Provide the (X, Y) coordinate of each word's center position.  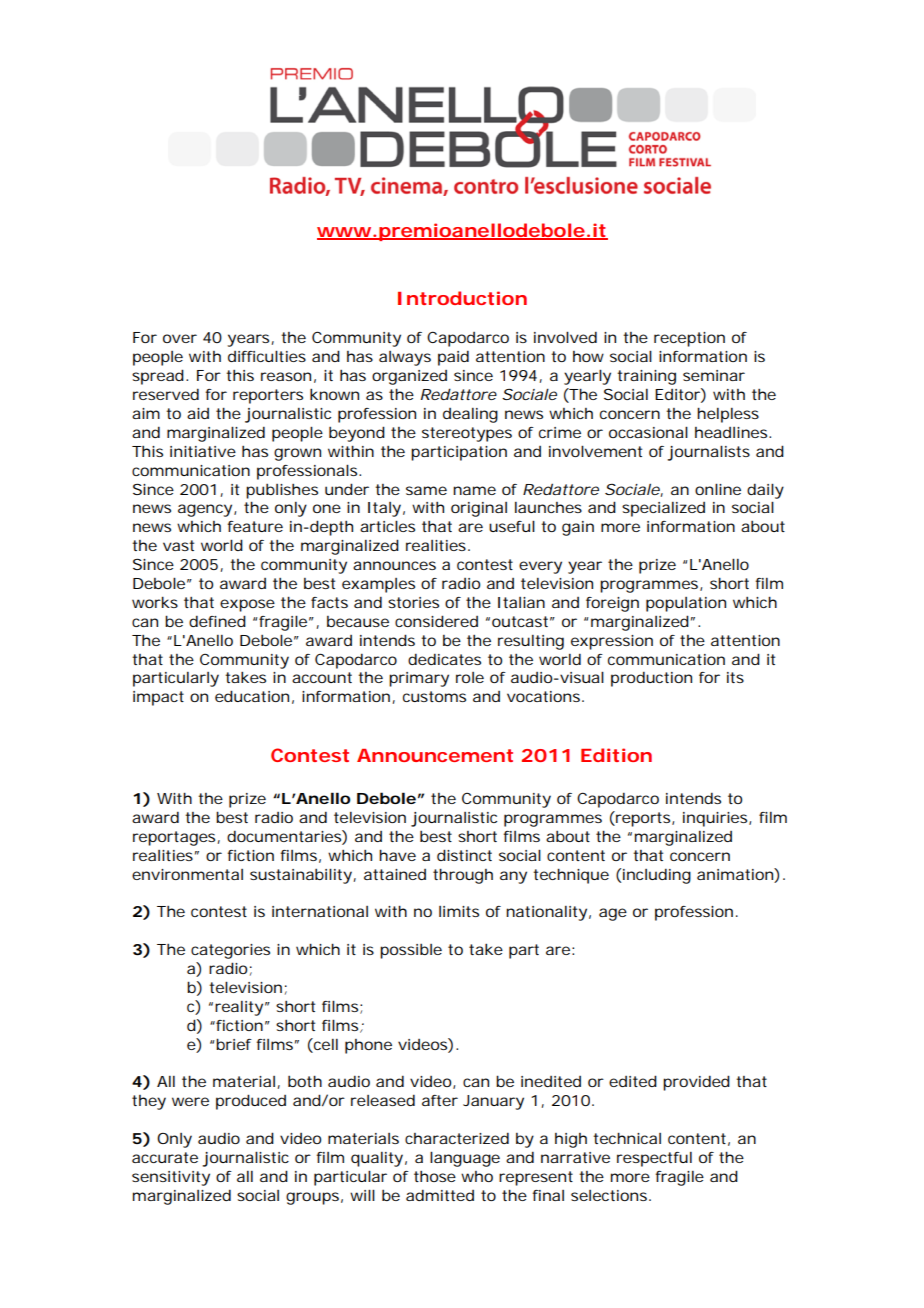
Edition (616, 755)
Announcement (435, 755)
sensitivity (171, 1178)
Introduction (462, 298)
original (479, 509)
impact (158, 698)
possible (411, 951)
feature (255, 526)
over (180, 338)
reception (689, 339)
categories (230, 951)
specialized (663, 509)
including (657, 876)
